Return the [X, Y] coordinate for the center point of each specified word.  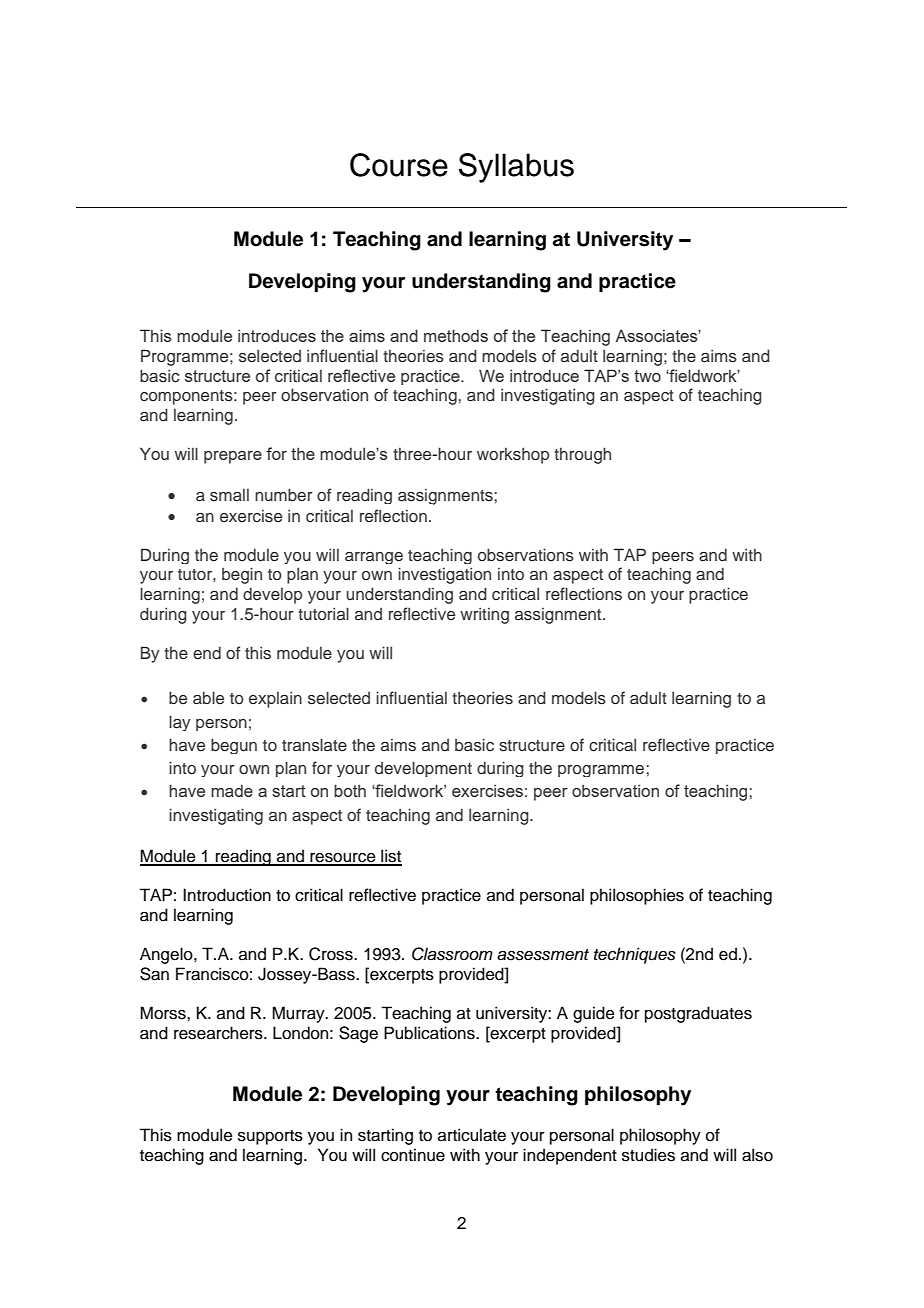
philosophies [637, 896]
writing [484, 615]
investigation [444, 575]
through [582, 455]
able [208, 697]
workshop [513, 456]
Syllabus [516, 168]
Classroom [452, 954]
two [647, 376]
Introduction [227, 895]
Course [399, 165]
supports [270, 1137]
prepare [233, 457]
